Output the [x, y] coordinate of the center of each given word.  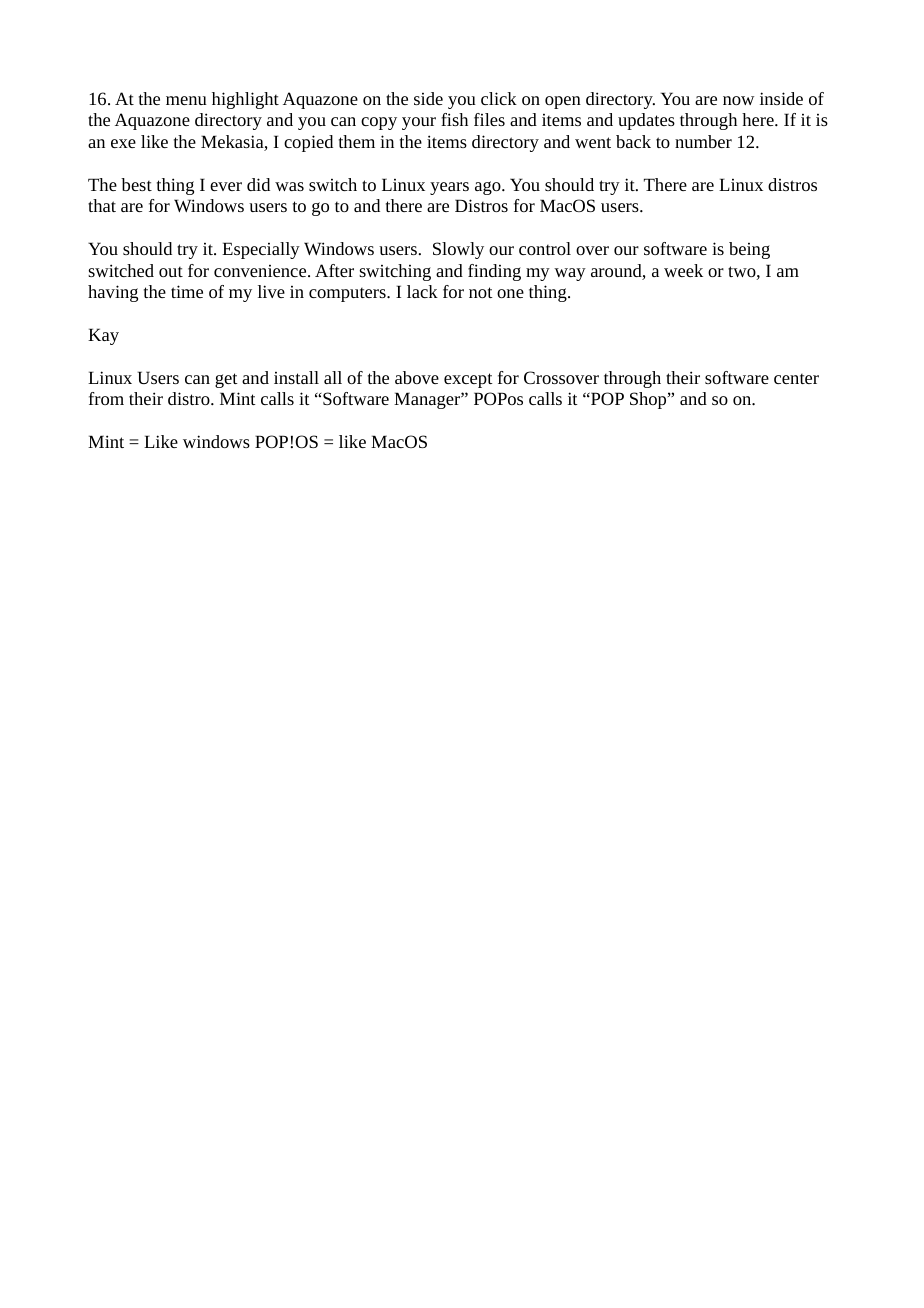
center [796, 378]
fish [454, 119]
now [738, 100]
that [102, 205]
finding [494, 272]
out [171, 271]
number [703, 141]
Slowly [458, 250]
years [449, 188]
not [481, 292]
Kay [103, 336]
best [136, 184]
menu [186, 100]
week [683, 270]
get [226, 380]
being [749, 250]
